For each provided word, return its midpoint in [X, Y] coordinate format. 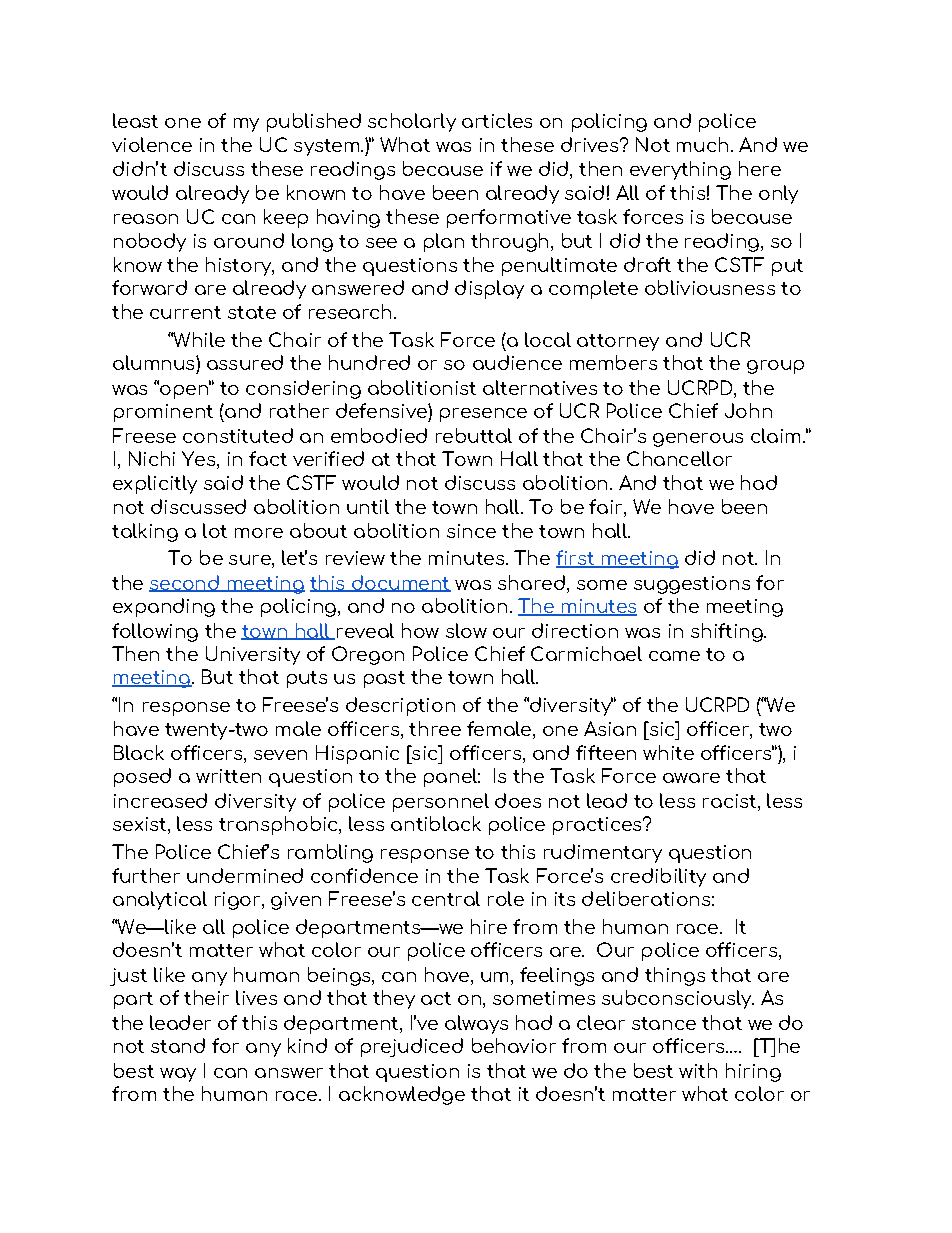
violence [152, 144]
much [702, 144]
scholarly [412, 122]
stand [178, 1045]
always [476, 1024]
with [698, 1070]
